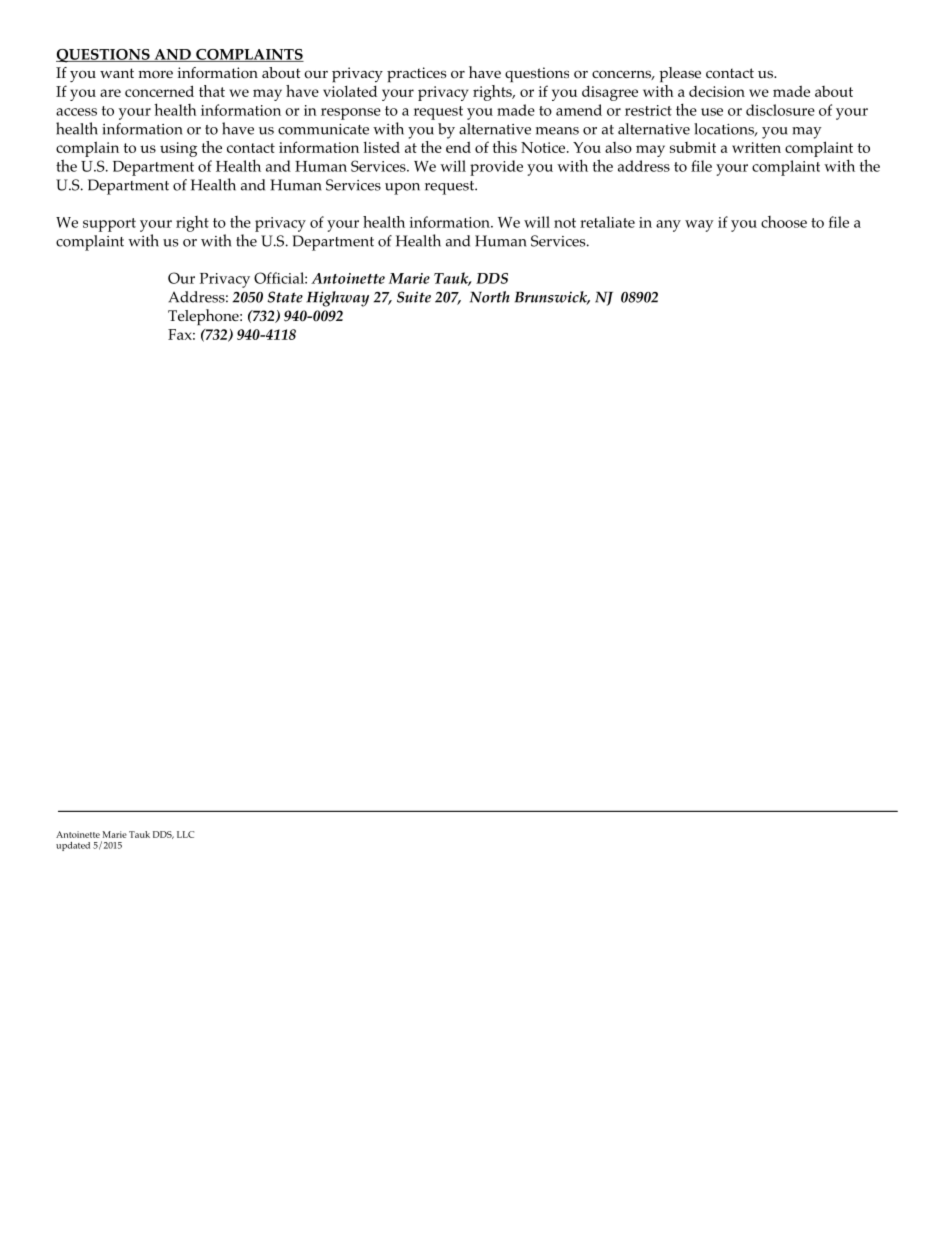  Describe the element at coordinates (73, 846) in the screenshot. I see `updated` at that location.
